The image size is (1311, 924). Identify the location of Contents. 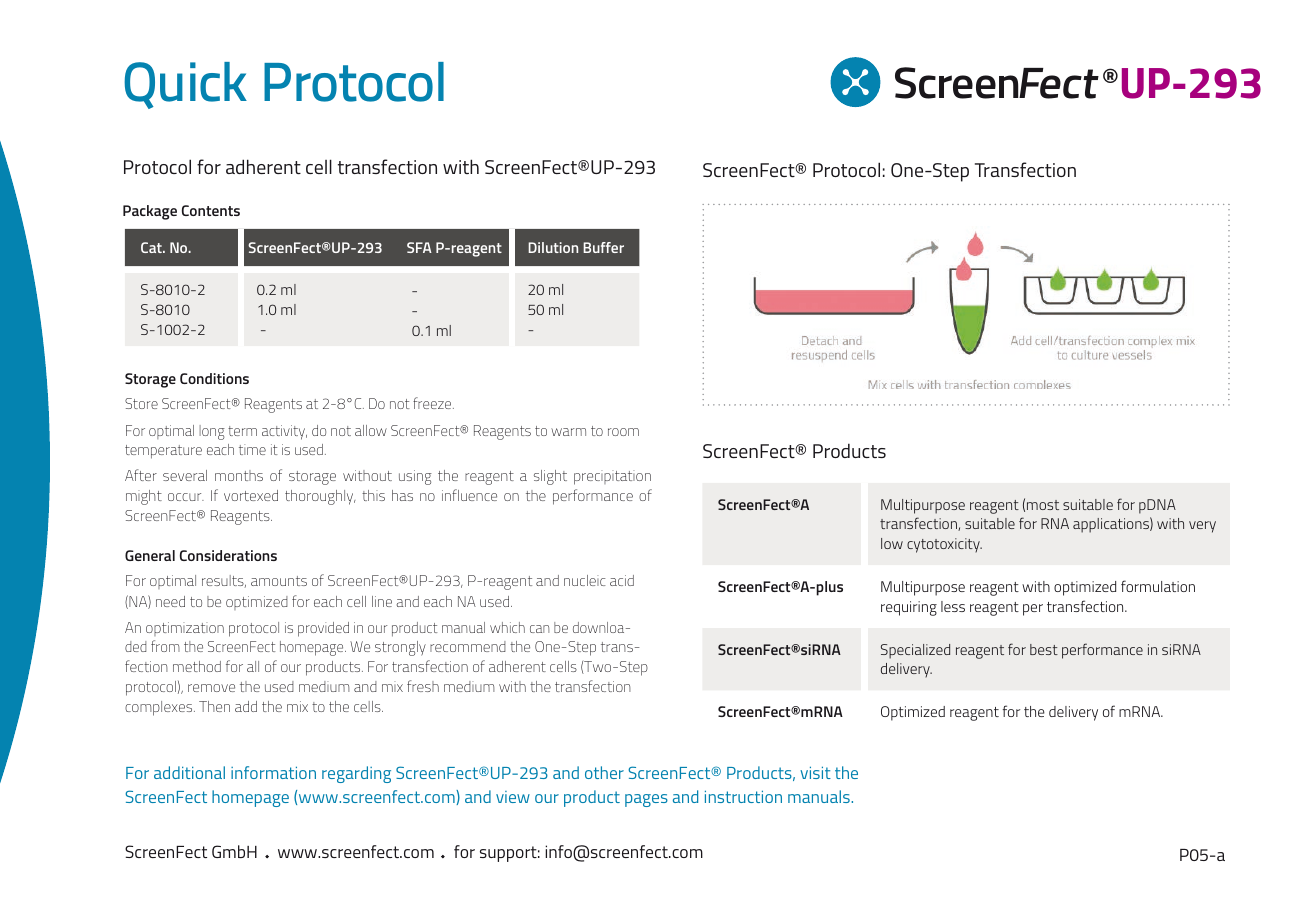
(211, 210).
